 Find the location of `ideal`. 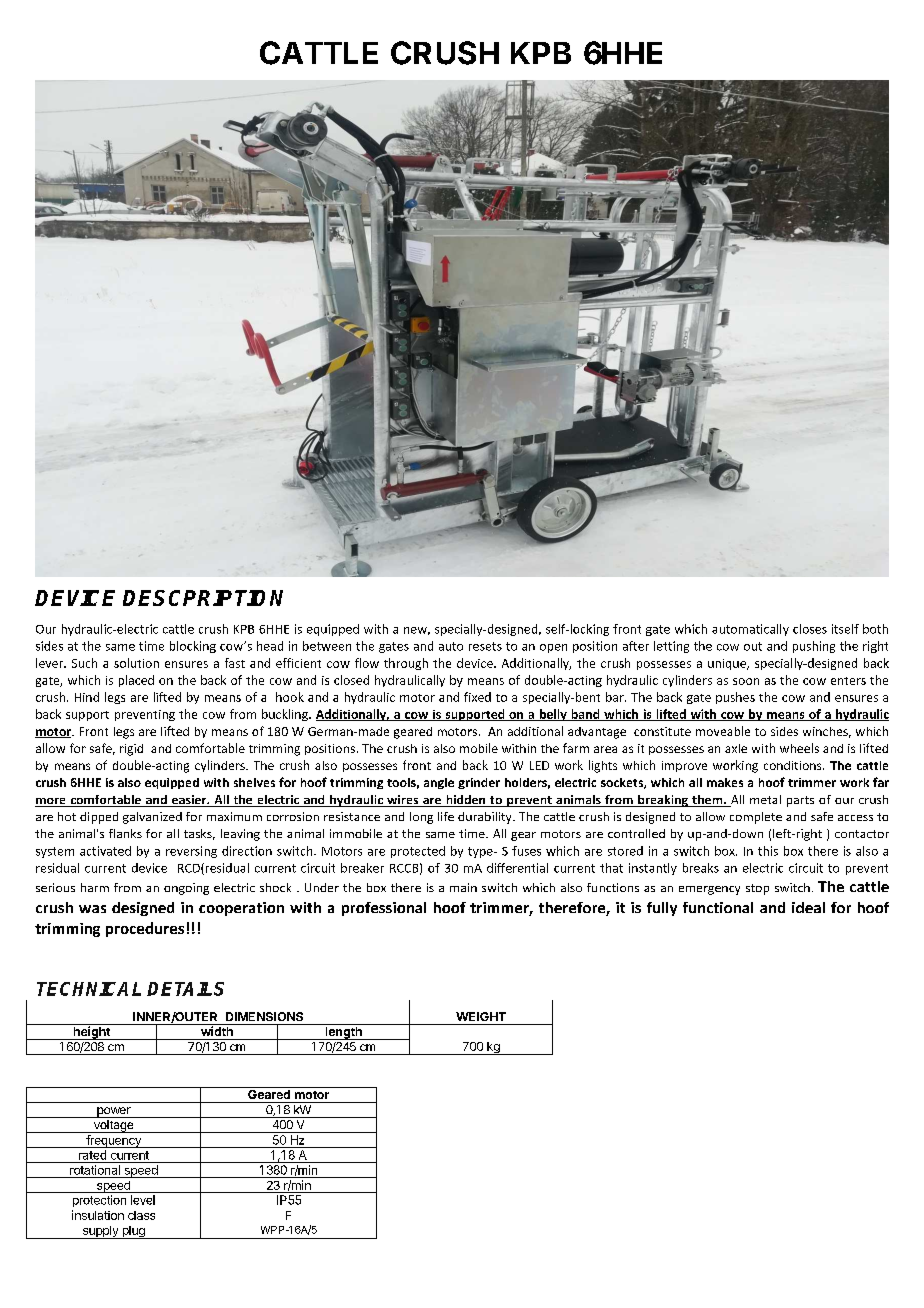

ideal is located at coordinates (808, 907).
